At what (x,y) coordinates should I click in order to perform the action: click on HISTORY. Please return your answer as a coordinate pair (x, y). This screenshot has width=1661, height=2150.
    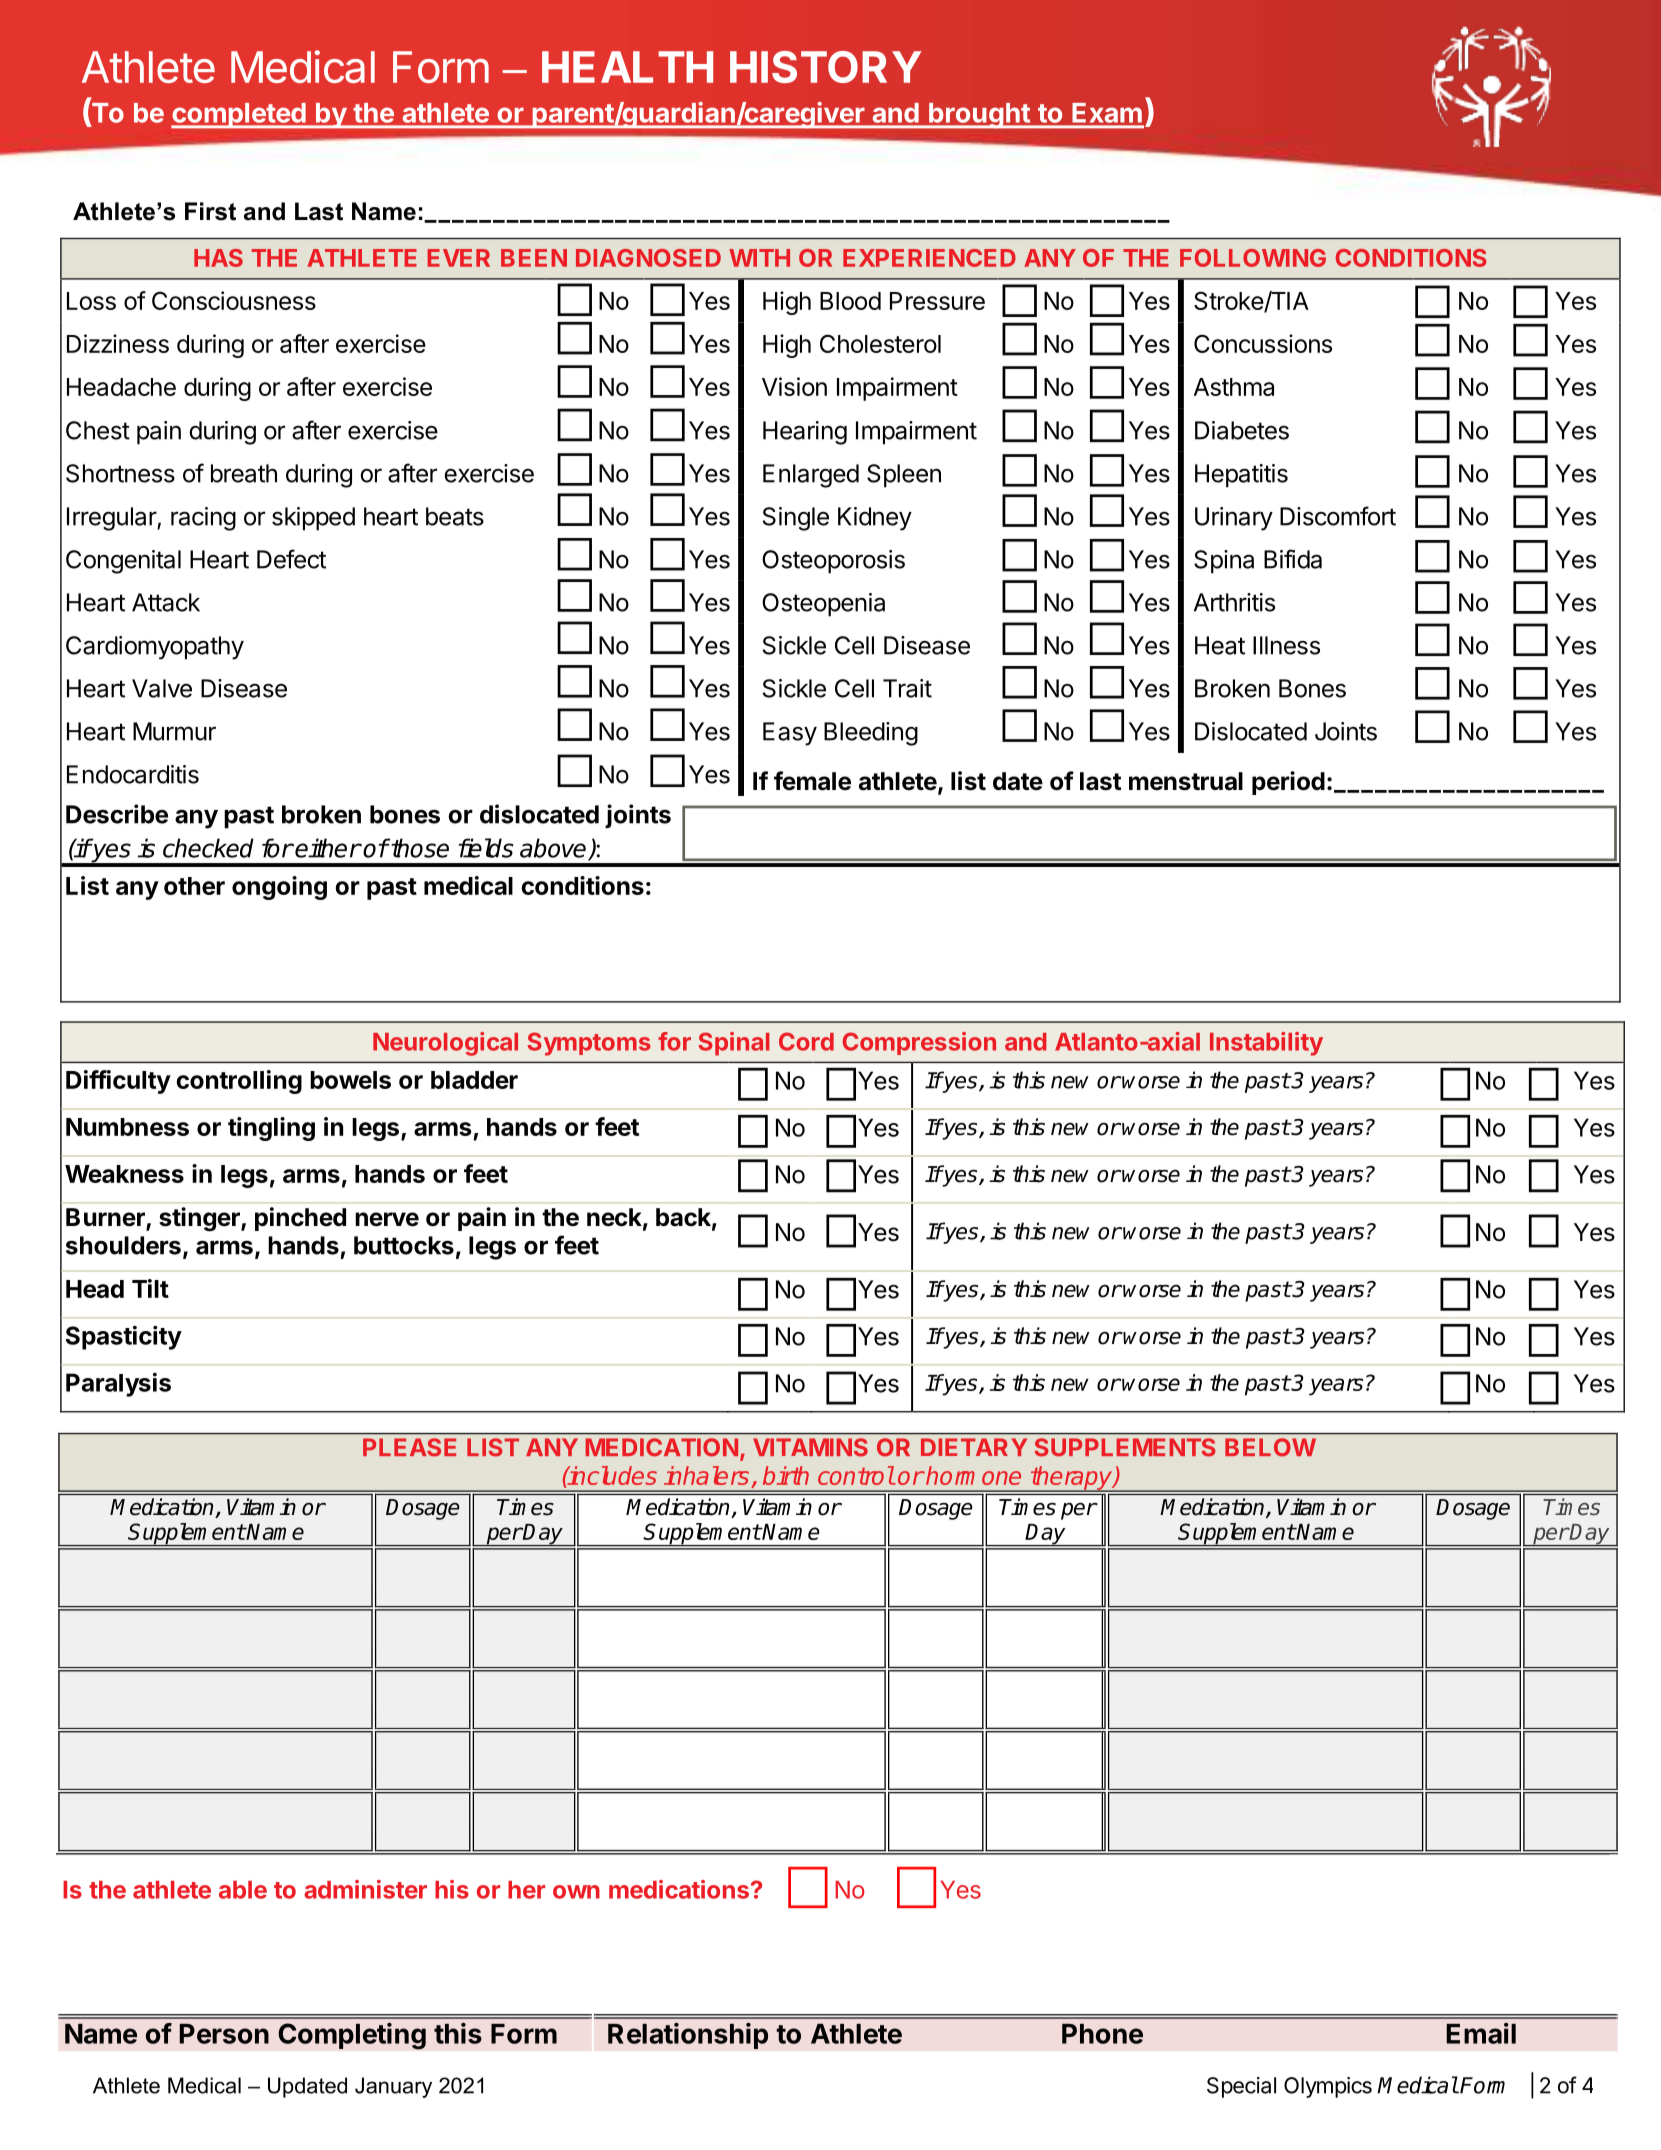
    Looking at the image, I should click on (825, 67).
